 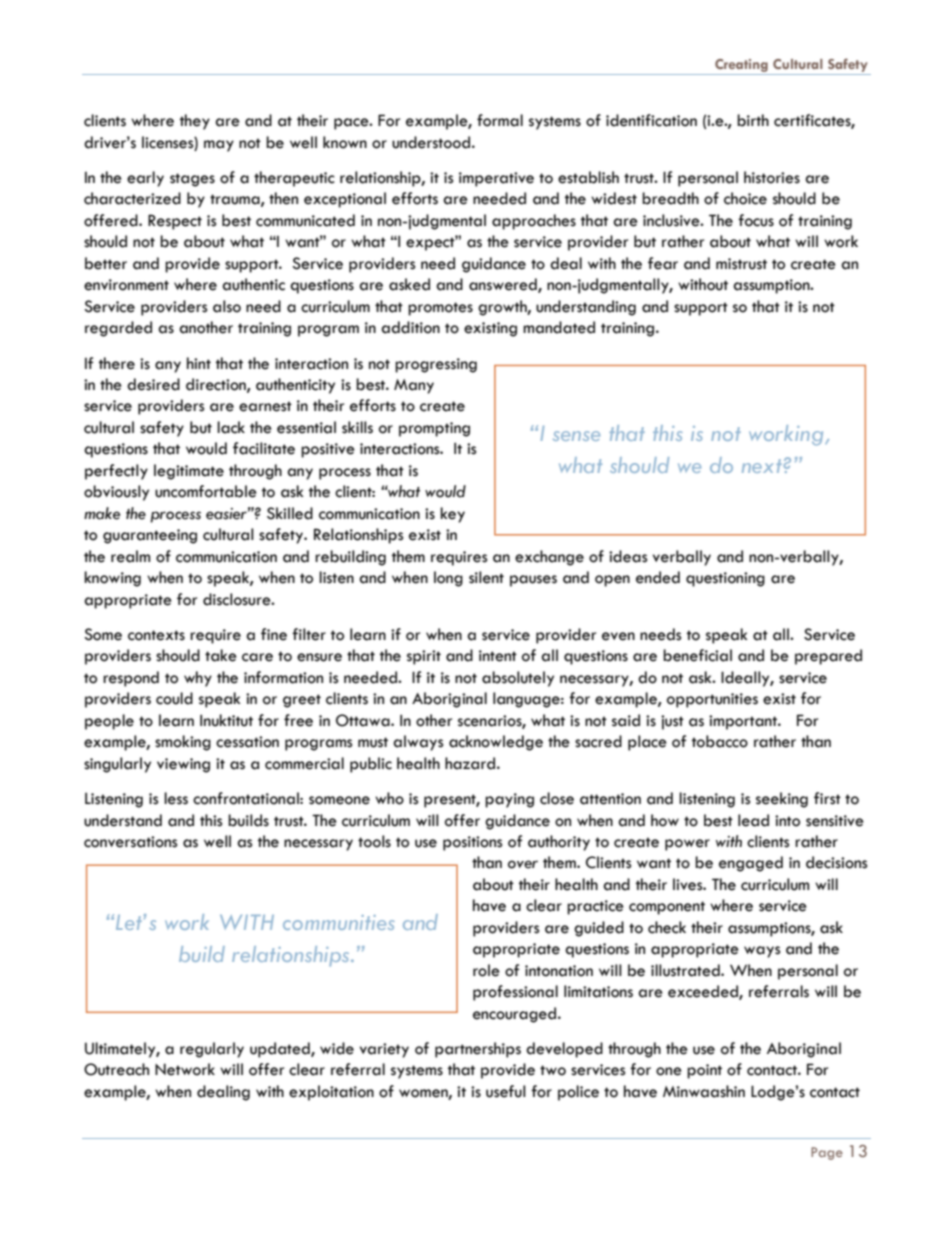 I want to click on formal, so click(x=500, y=120).
